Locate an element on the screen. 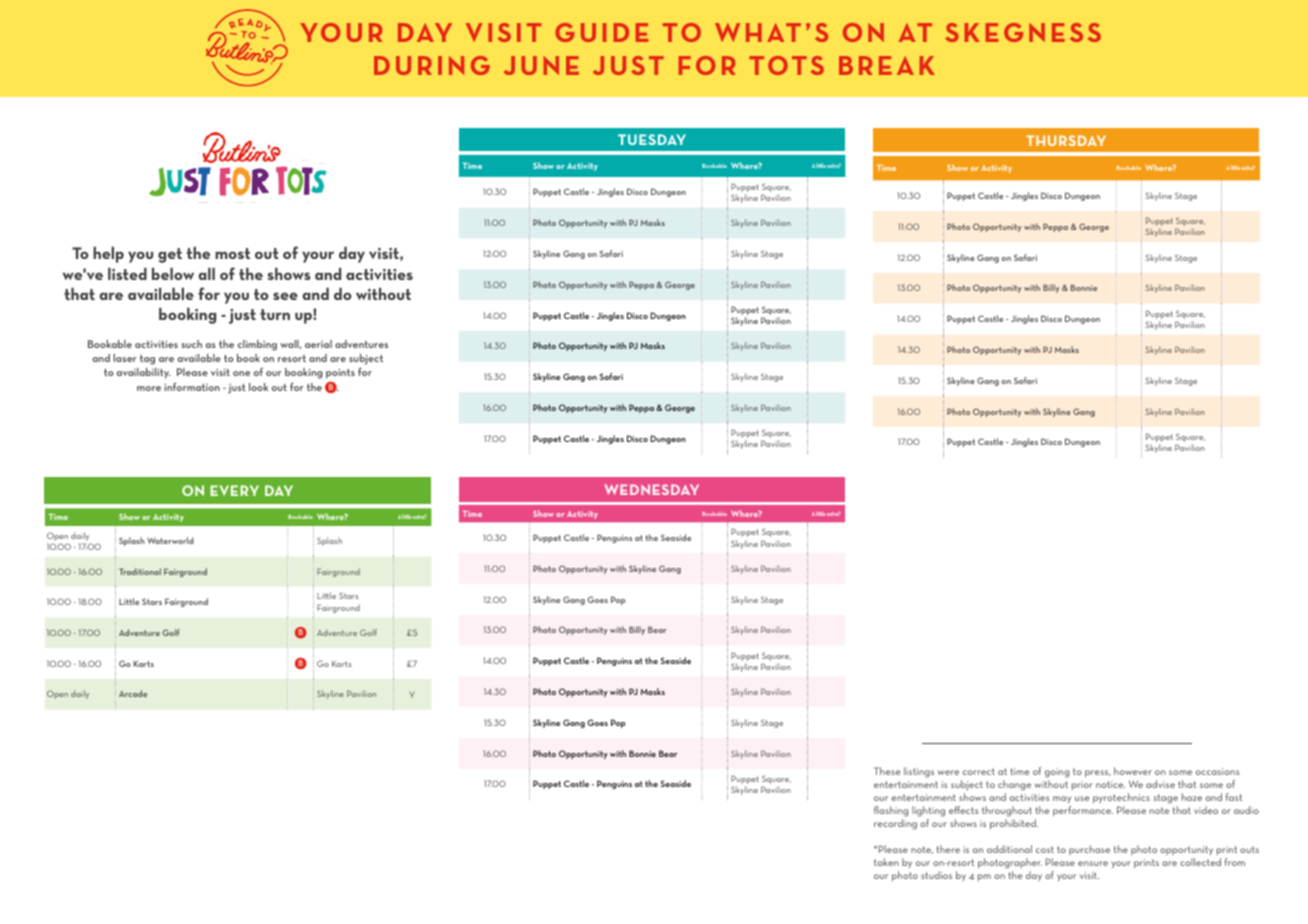 The width and height of the screenshot is (1308, 924). see is located at coordinates (285, 296).
